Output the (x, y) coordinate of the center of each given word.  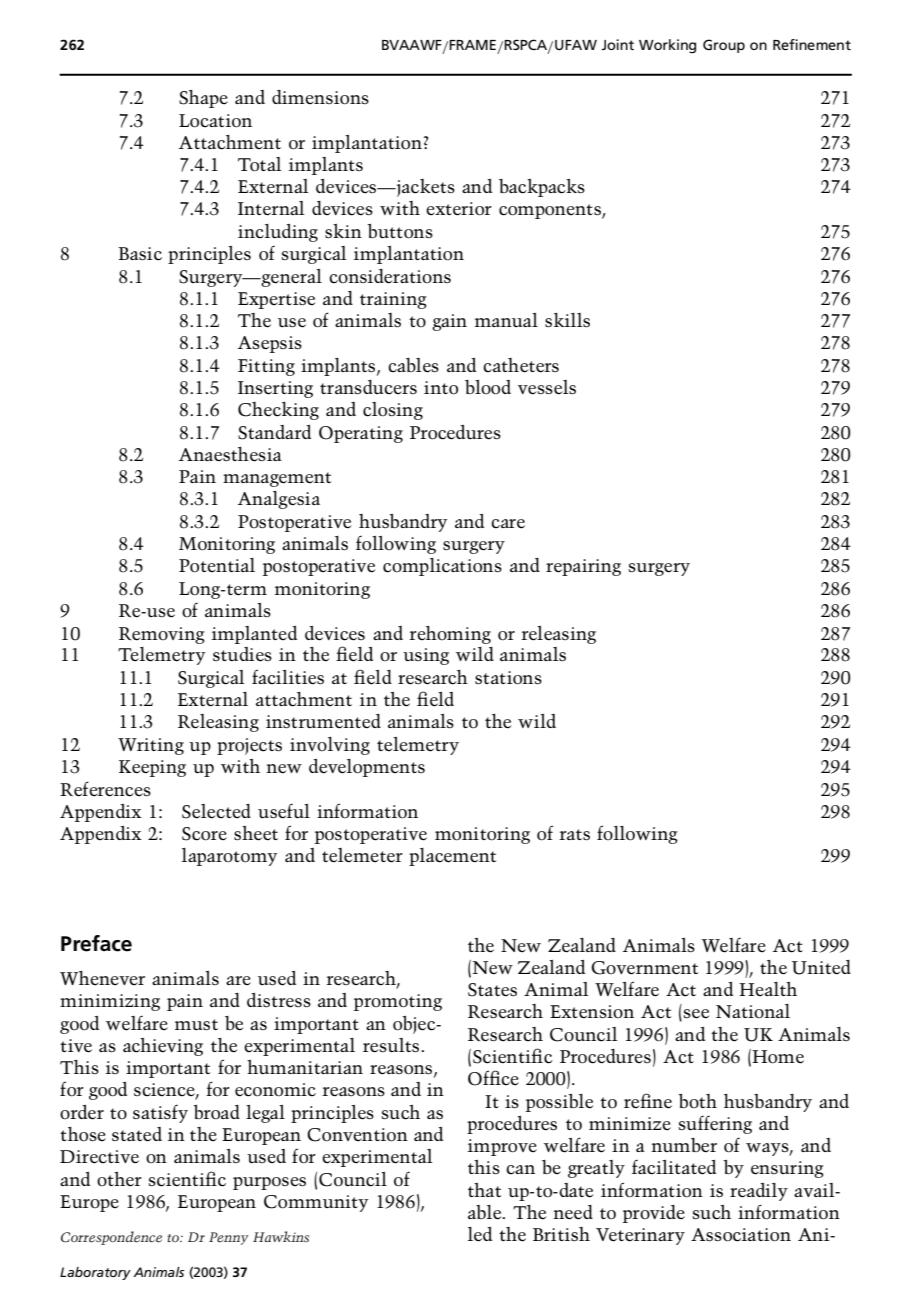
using (426, 656)
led (480, 1234)
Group (724, 46)
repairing (583, 567)
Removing (162, 635)
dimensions (320, 97)
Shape (203, 99)
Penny (229, 1238)
